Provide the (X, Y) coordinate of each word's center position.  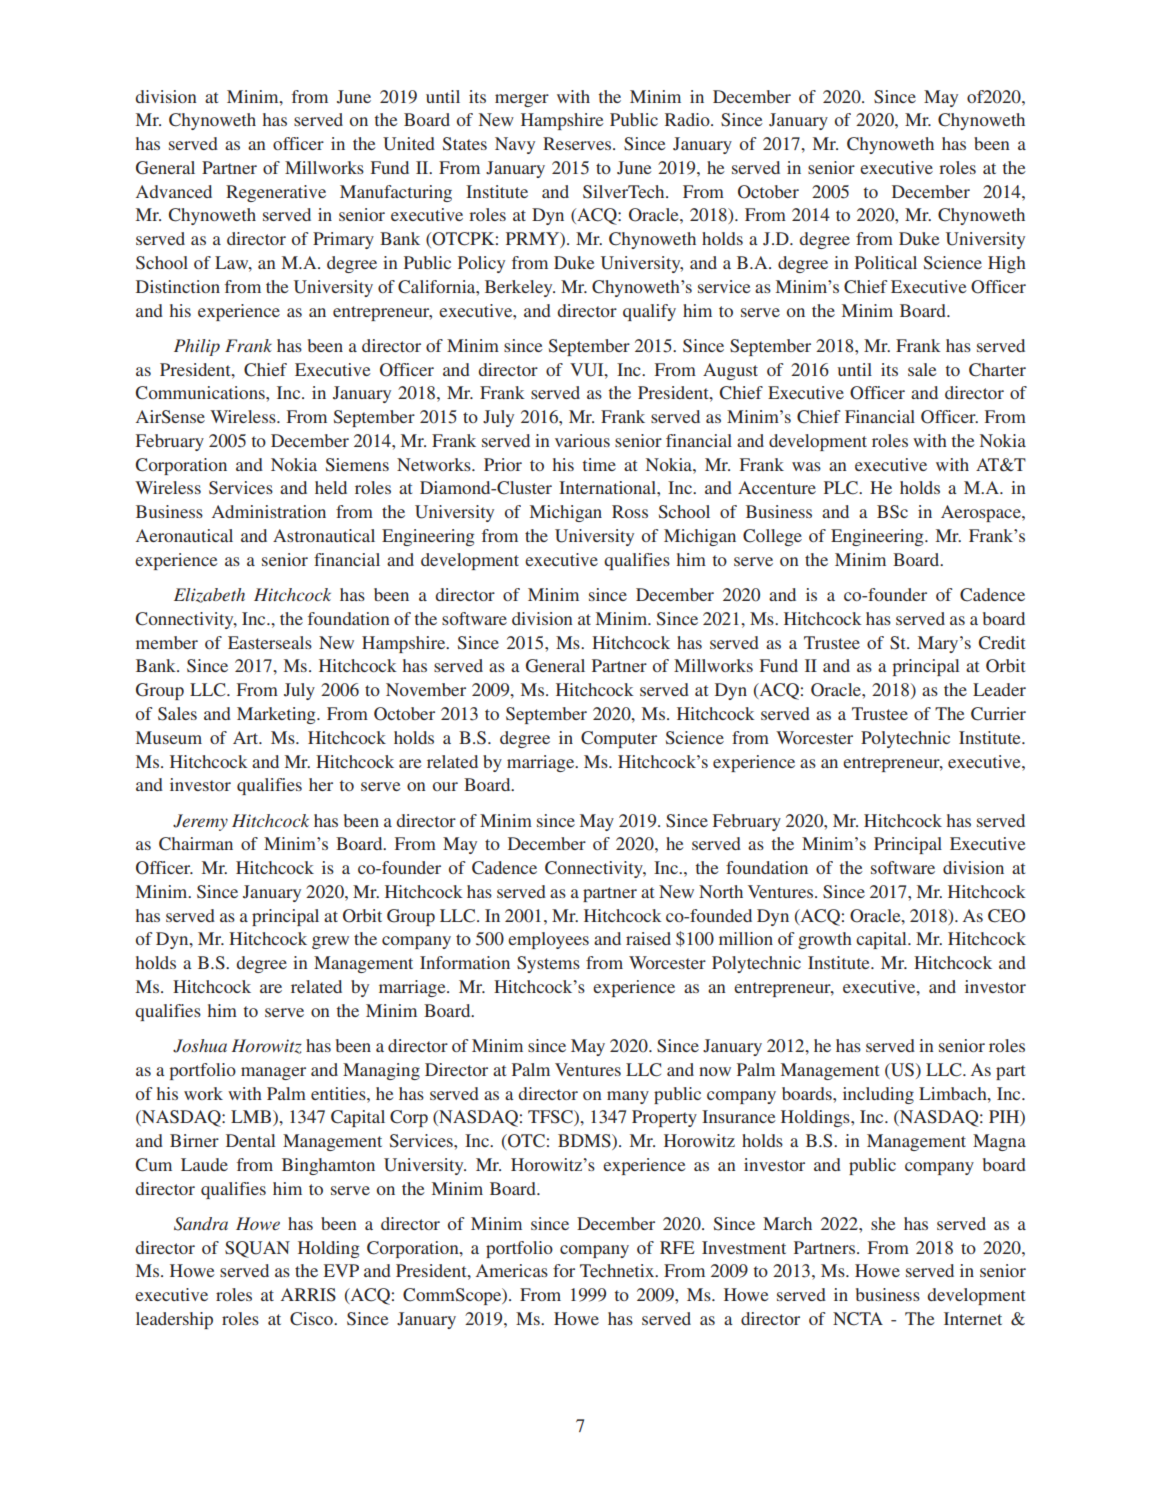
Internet (973, 1318)
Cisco (312, 1319)
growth (825, 940)
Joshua (200, 1046)
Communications (201, 393)
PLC (842, 488)
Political (886, 262)
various (582, 440)
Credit (1002, 643)
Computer (619, 739)
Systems (548, 964)
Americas (512, 1270)
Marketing (277, 715)
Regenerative (276, 193)
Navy (515, 145)
